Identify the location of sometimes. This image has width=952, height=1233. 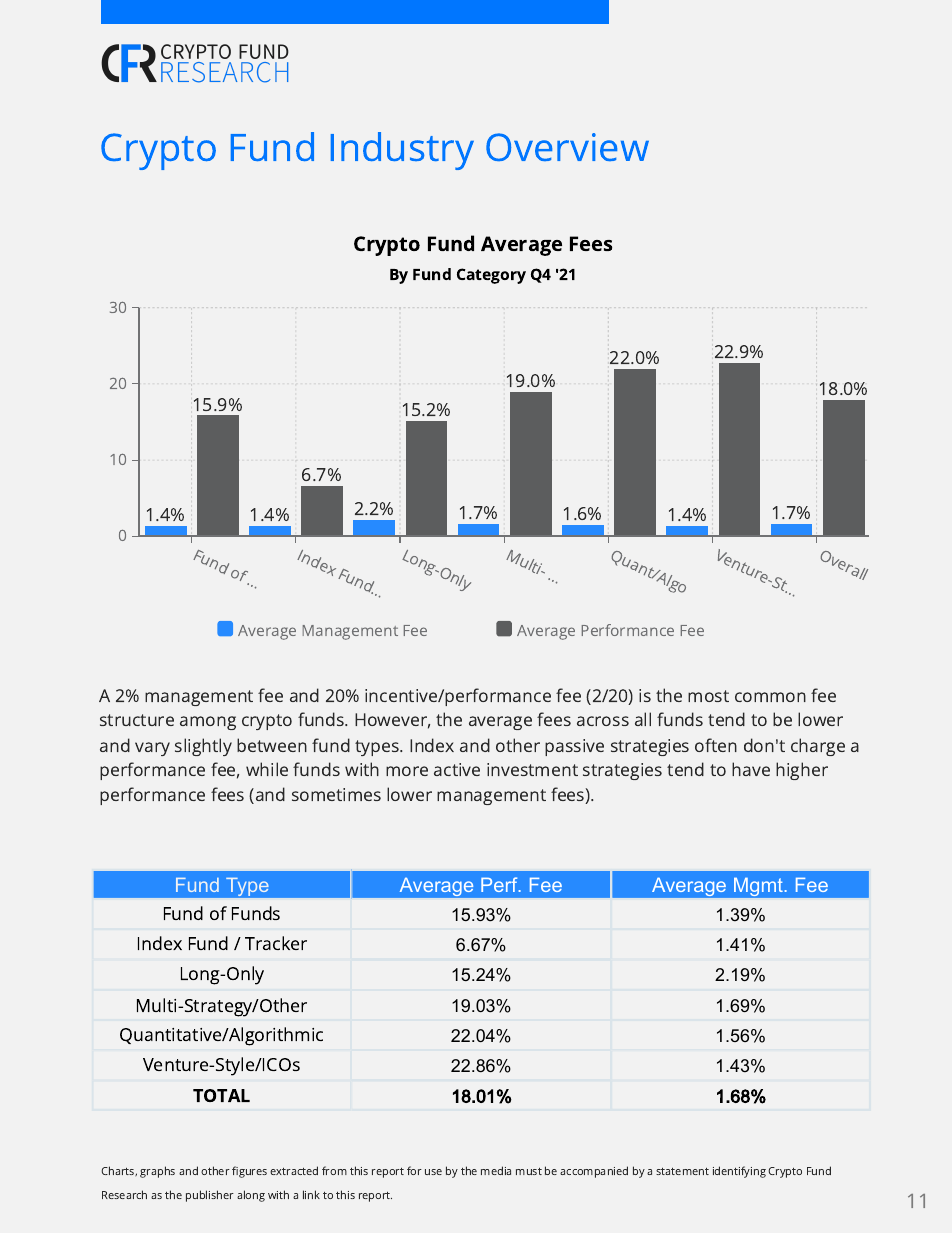
(336, 794).
